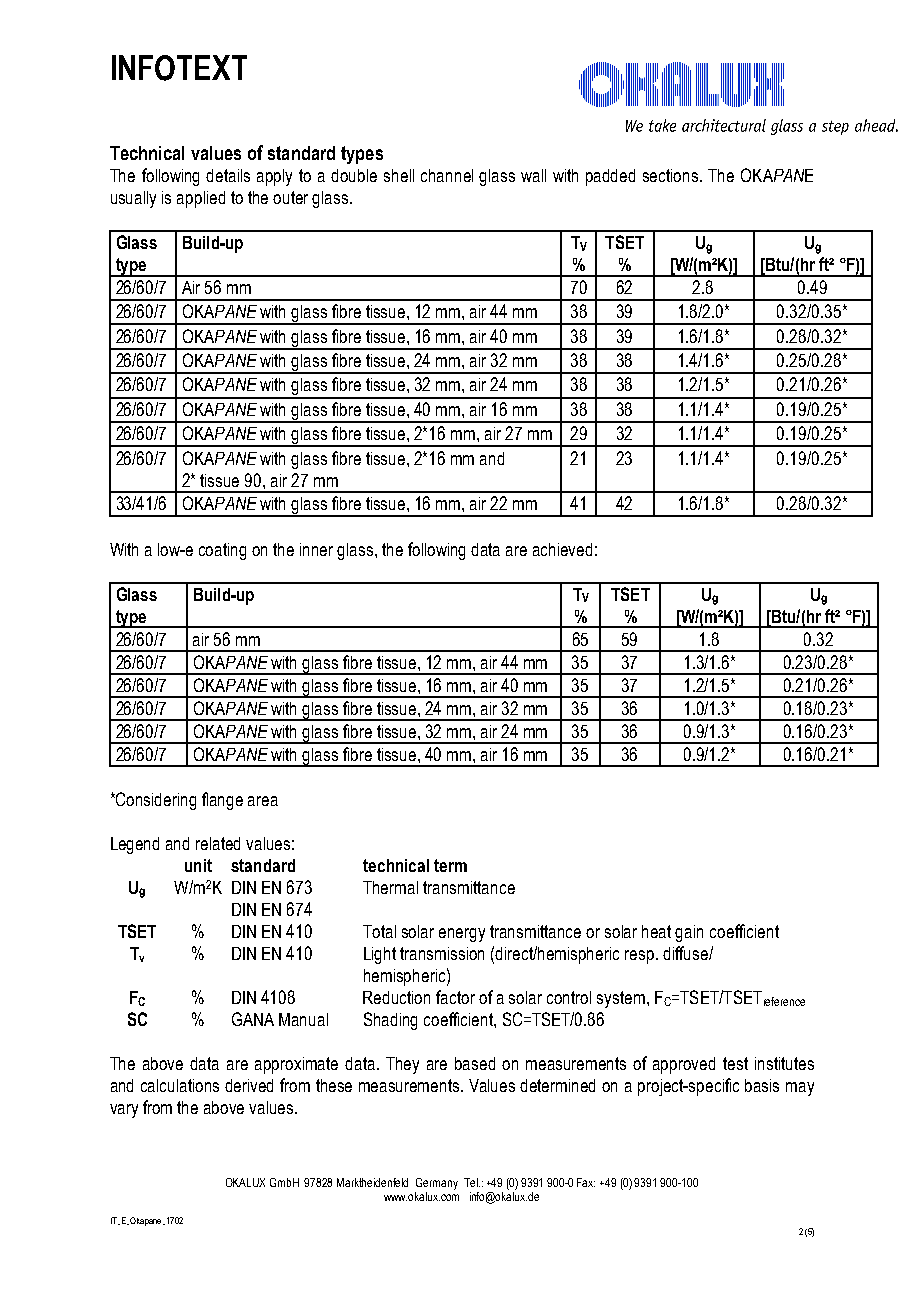 This screenshot has height=1308, width=924. Describe the element at coordinates (222, 801) in the screenshot. I see `flange` at that location.
